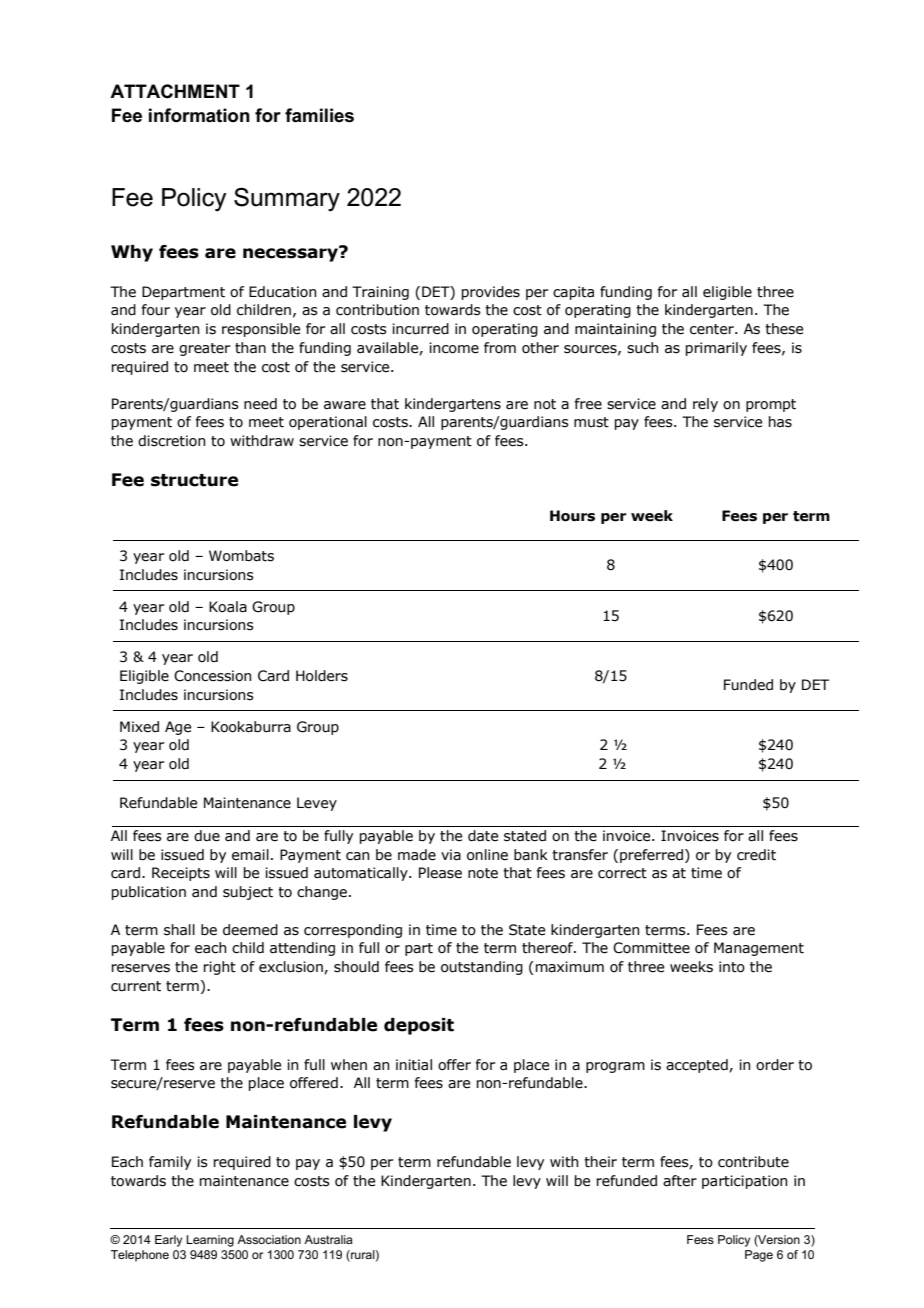 Image resolution: width=924 pixels, height=1308 pixels. Describe the element at coordinates (756, 855) in the image. I see `credit` at that location.
